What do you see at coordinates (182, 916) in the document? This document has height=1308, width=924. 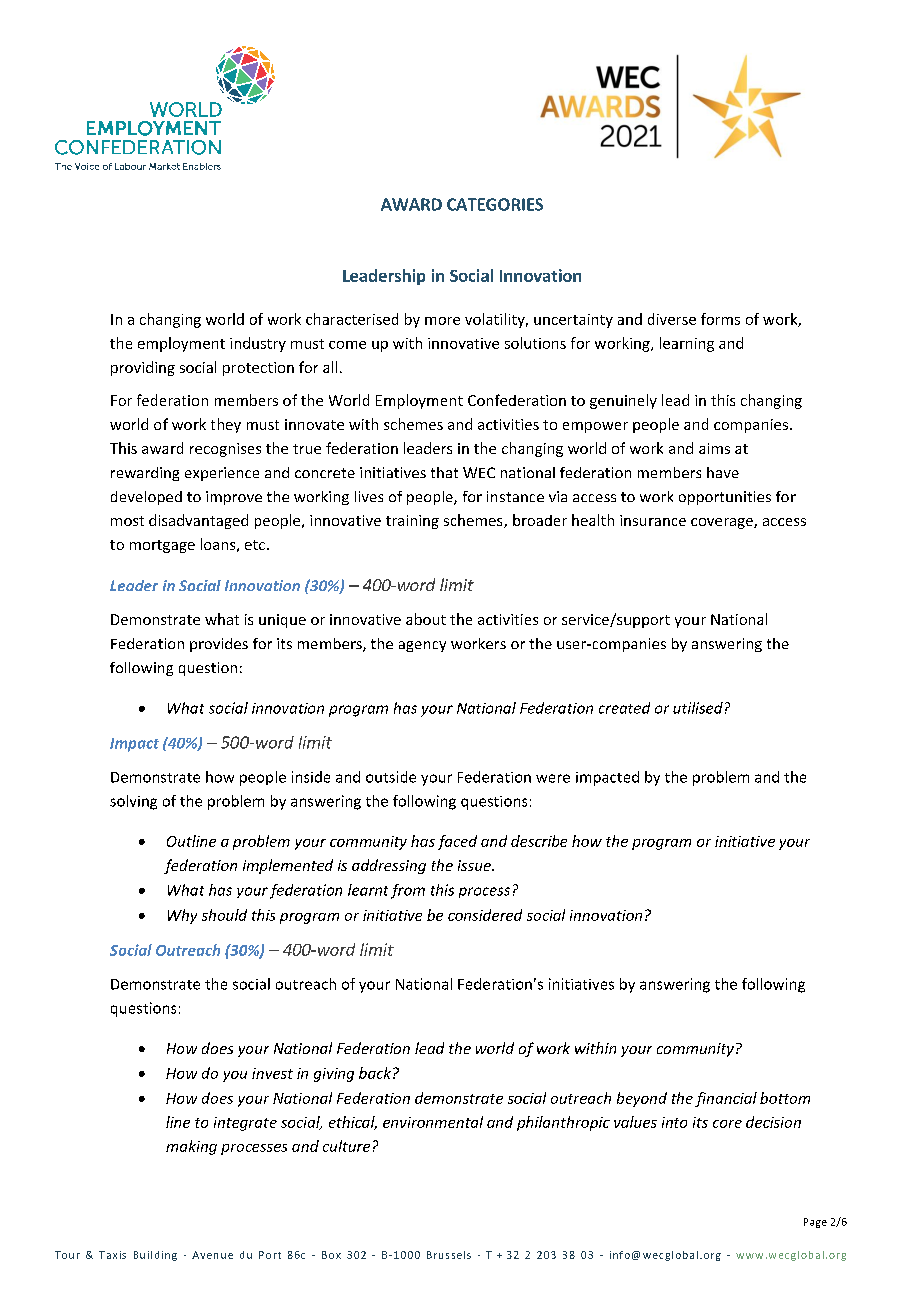 I see `Why` at bounding box center [182, 916].
